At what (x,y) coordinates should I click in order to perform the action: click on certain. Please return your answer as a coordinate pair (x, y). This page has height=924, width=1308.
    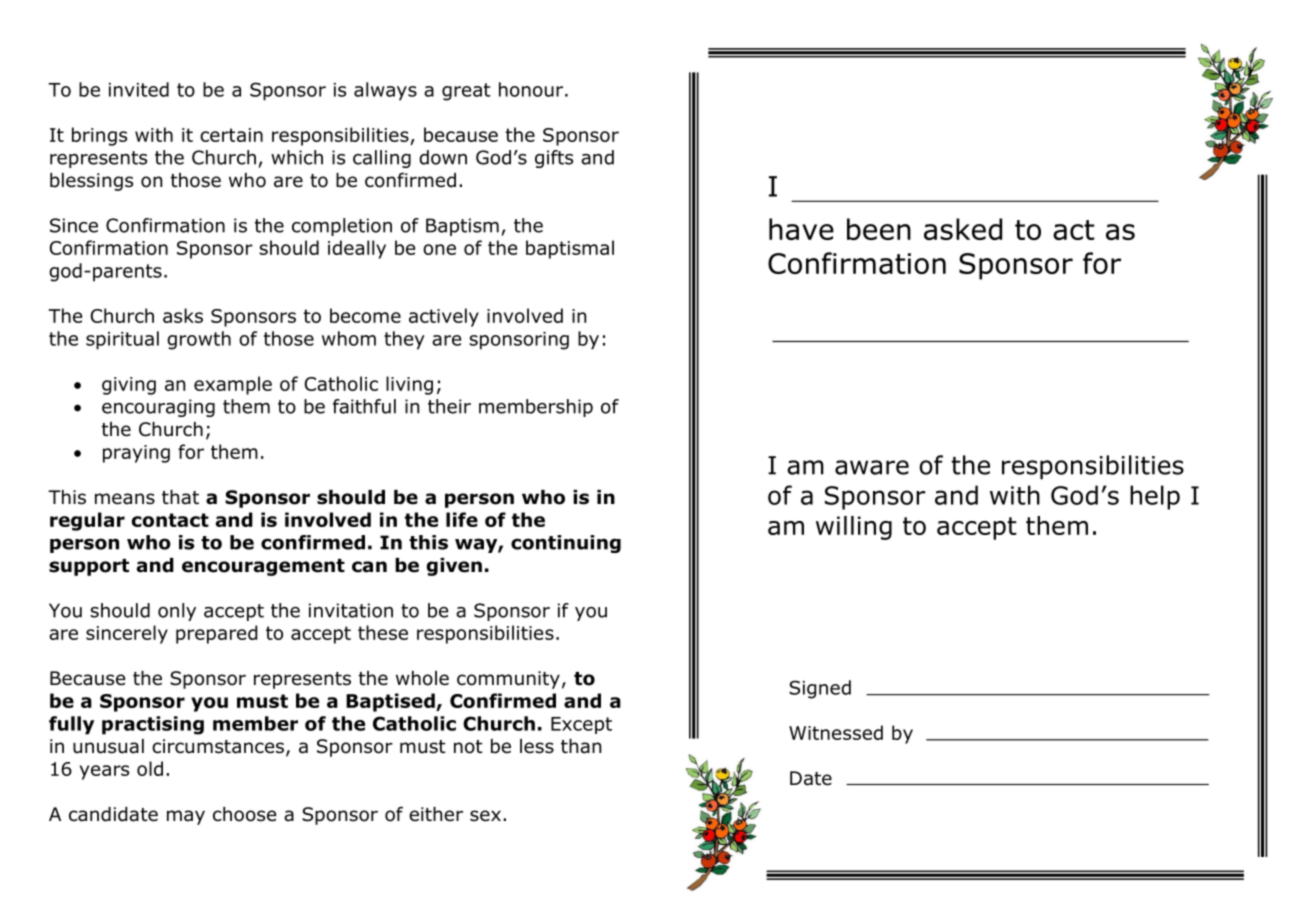
    Looking at the image, I should click on (231, 135).
